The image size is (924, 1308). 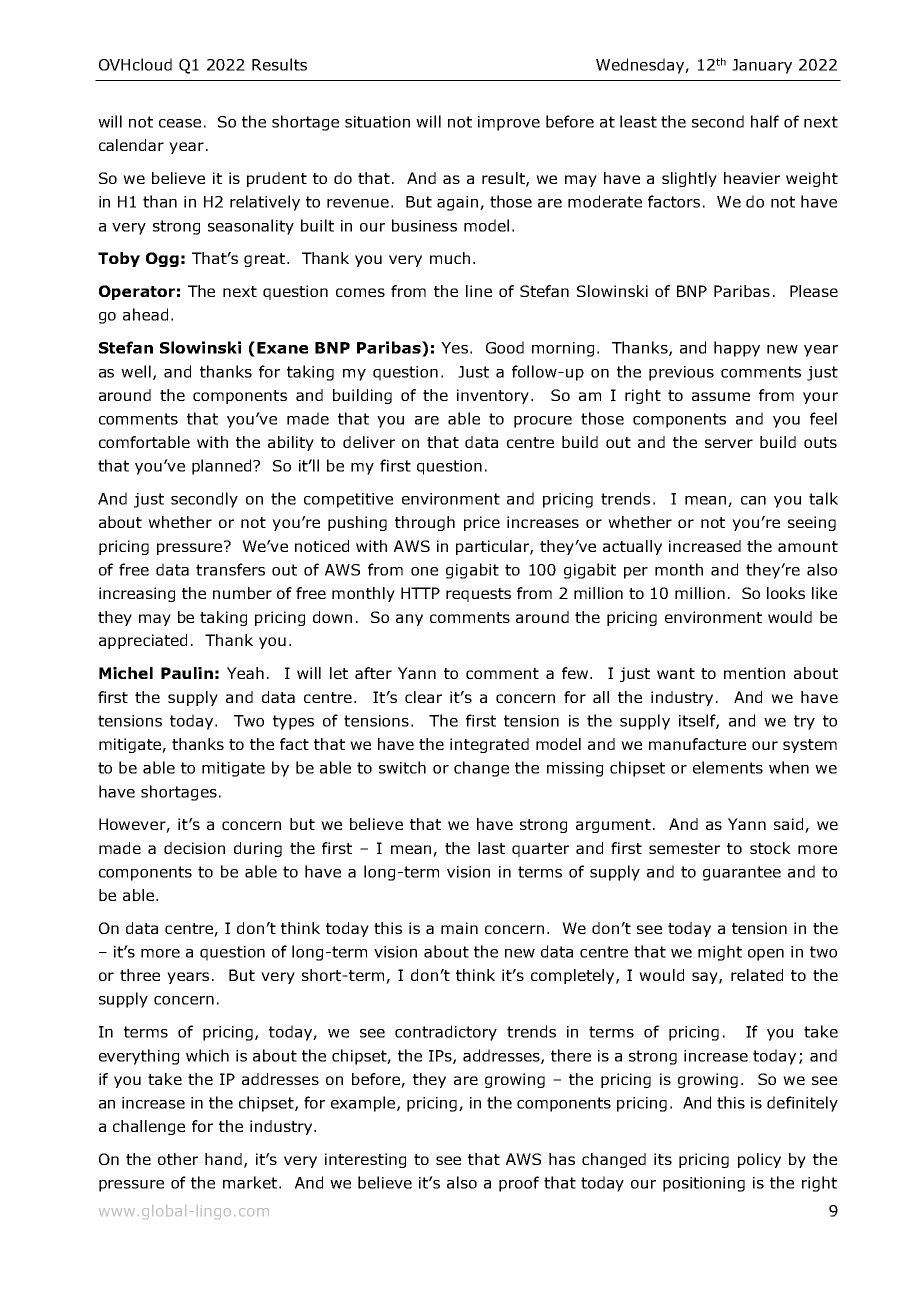 What do you see at coordinates (223, 1159) in the page?
I see `hand` at bounding box center [223, 1159].
